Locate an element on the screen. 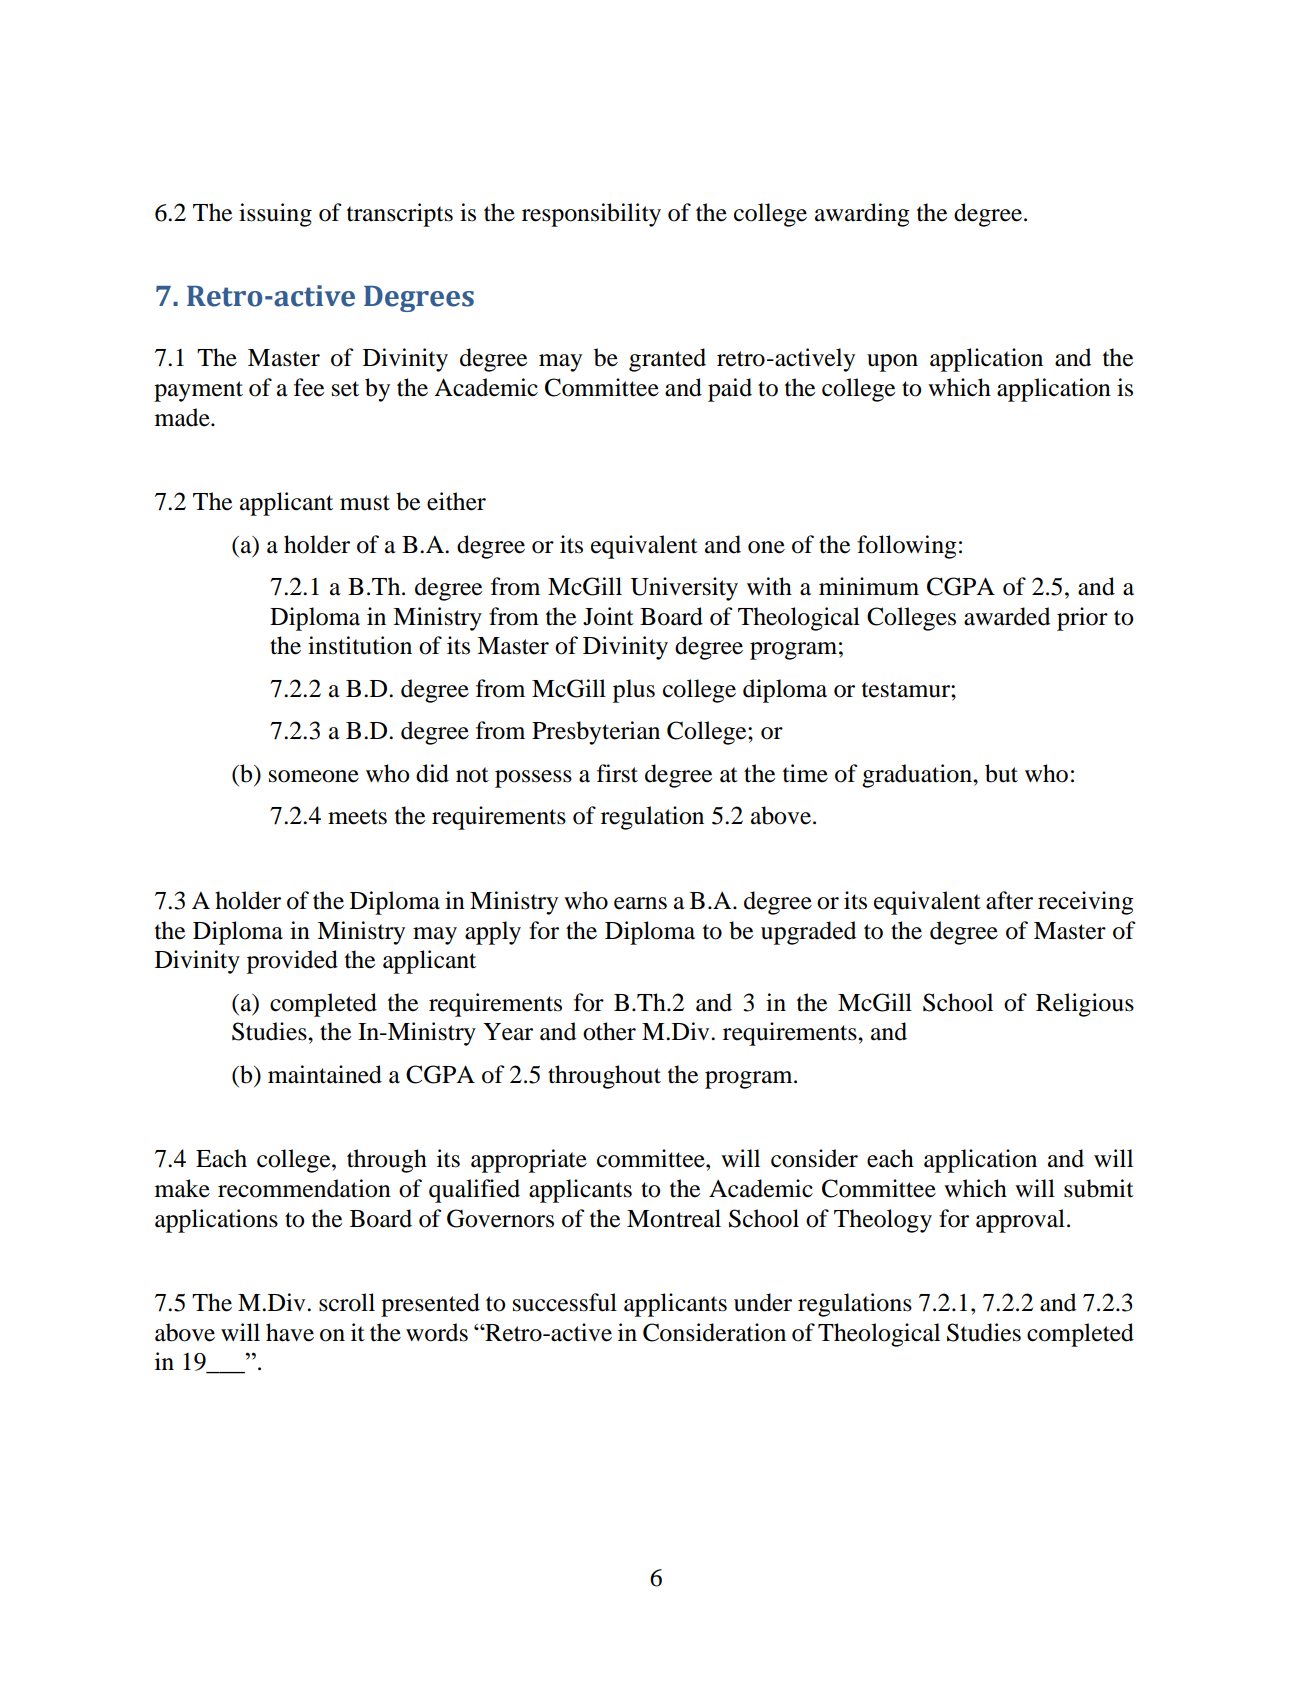 This screenshot has width=1312, height=1697. first is located at coordinates (617, 773).
